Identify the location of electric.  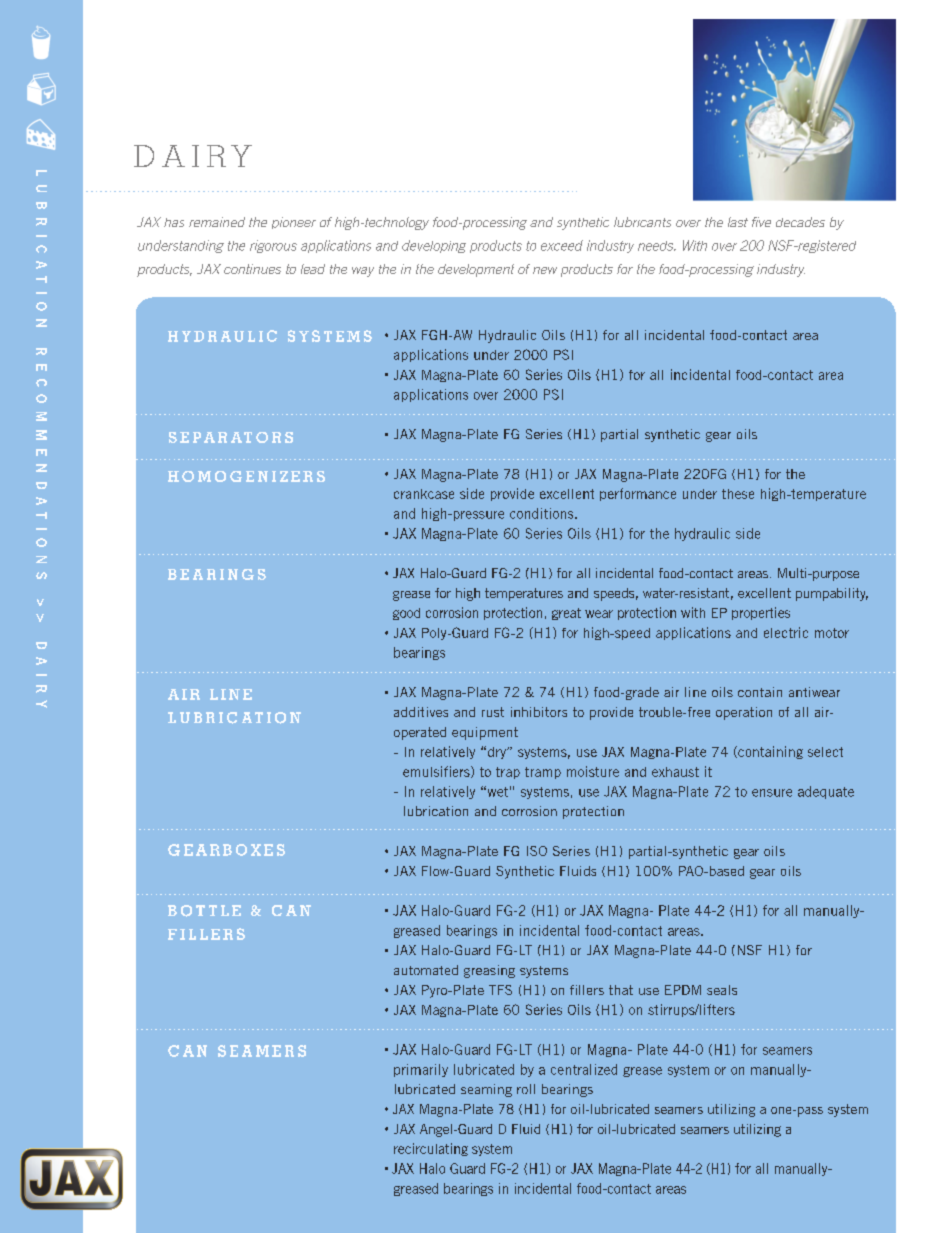
(786, 632).
